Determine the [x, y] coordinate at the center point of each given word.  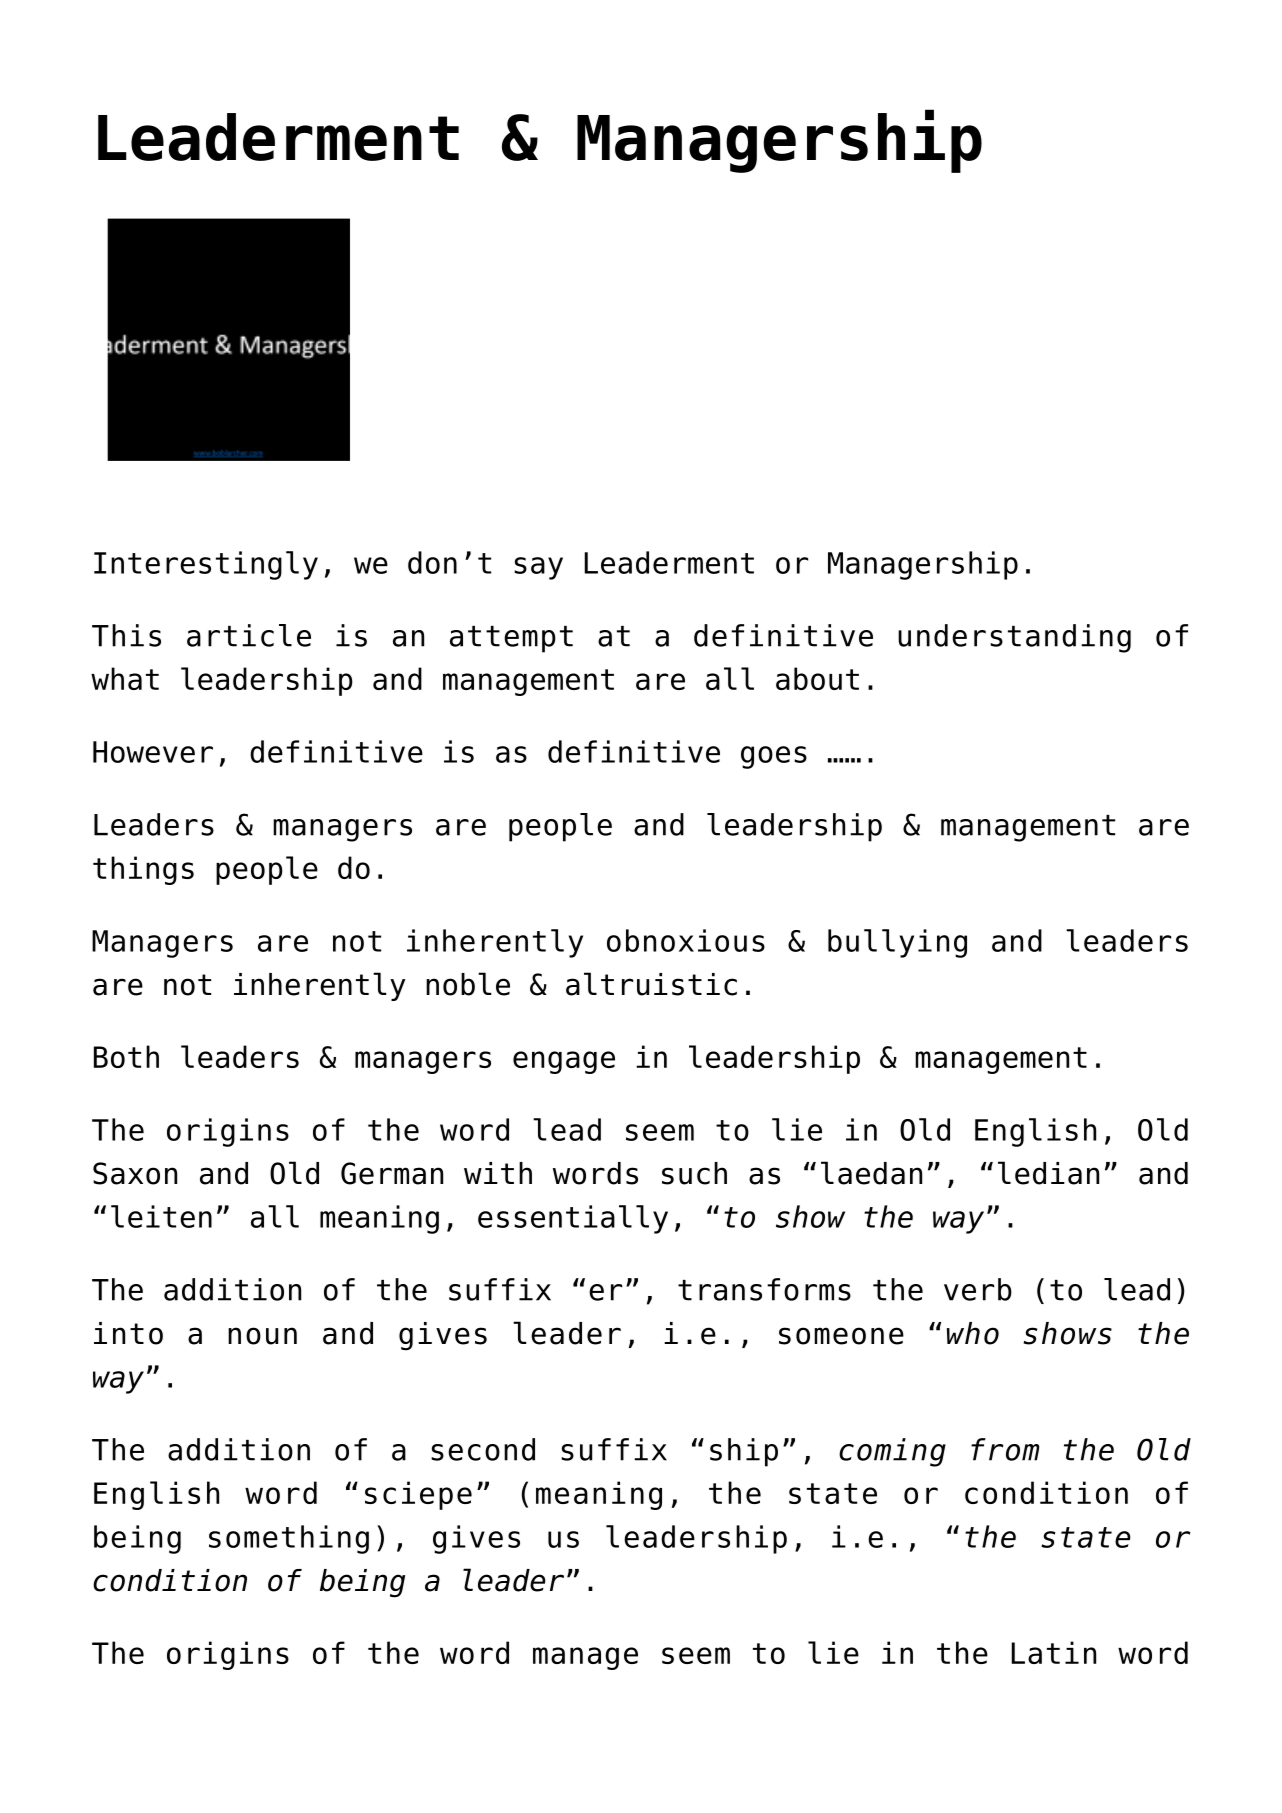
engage [564, 1062]
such [694, 1173]
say [538, 568]
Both [126, 1056]
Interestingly [206, 565]
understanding [1014, 638]
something [289, 1539]
